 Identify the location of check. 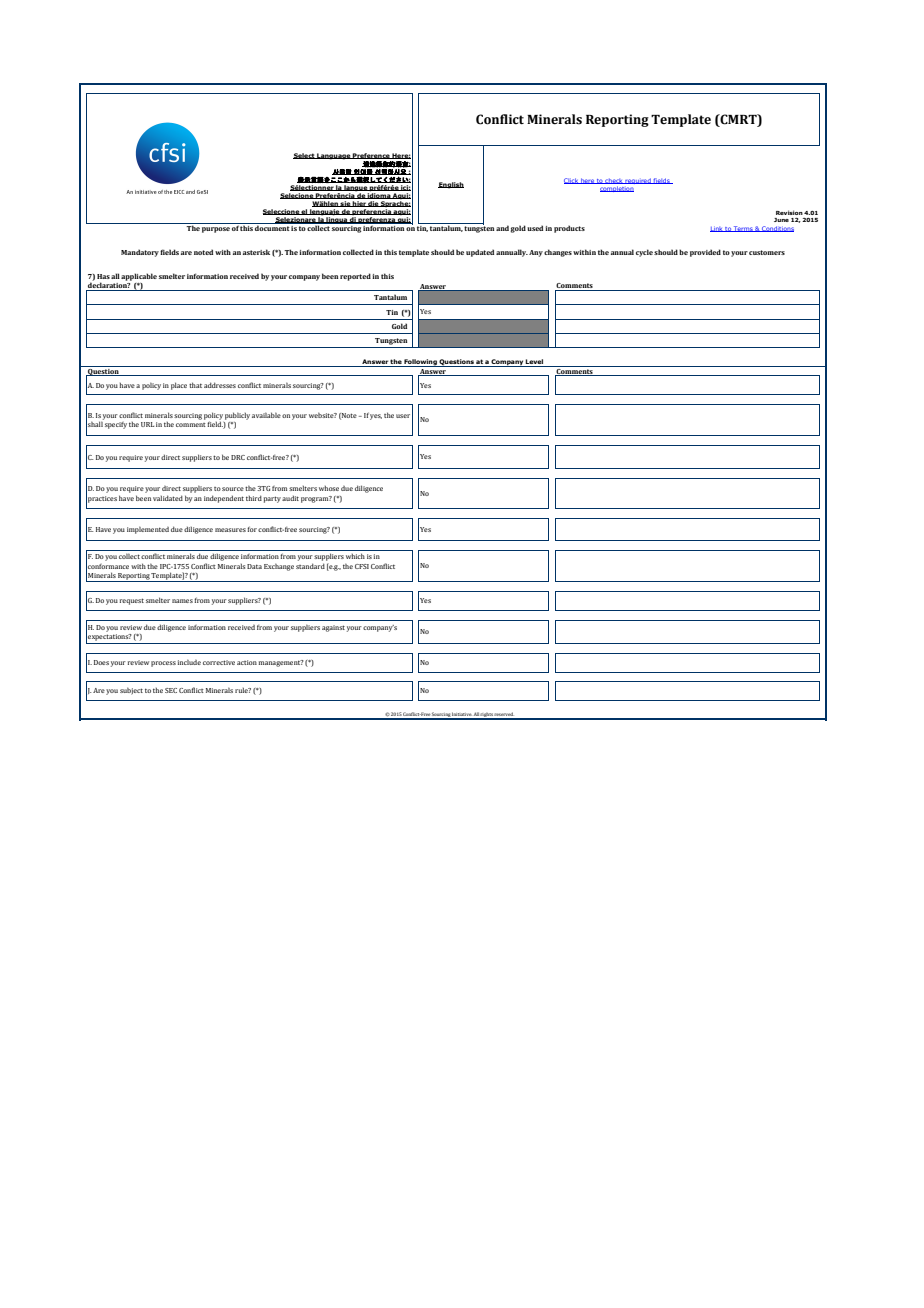
(614, 181).
